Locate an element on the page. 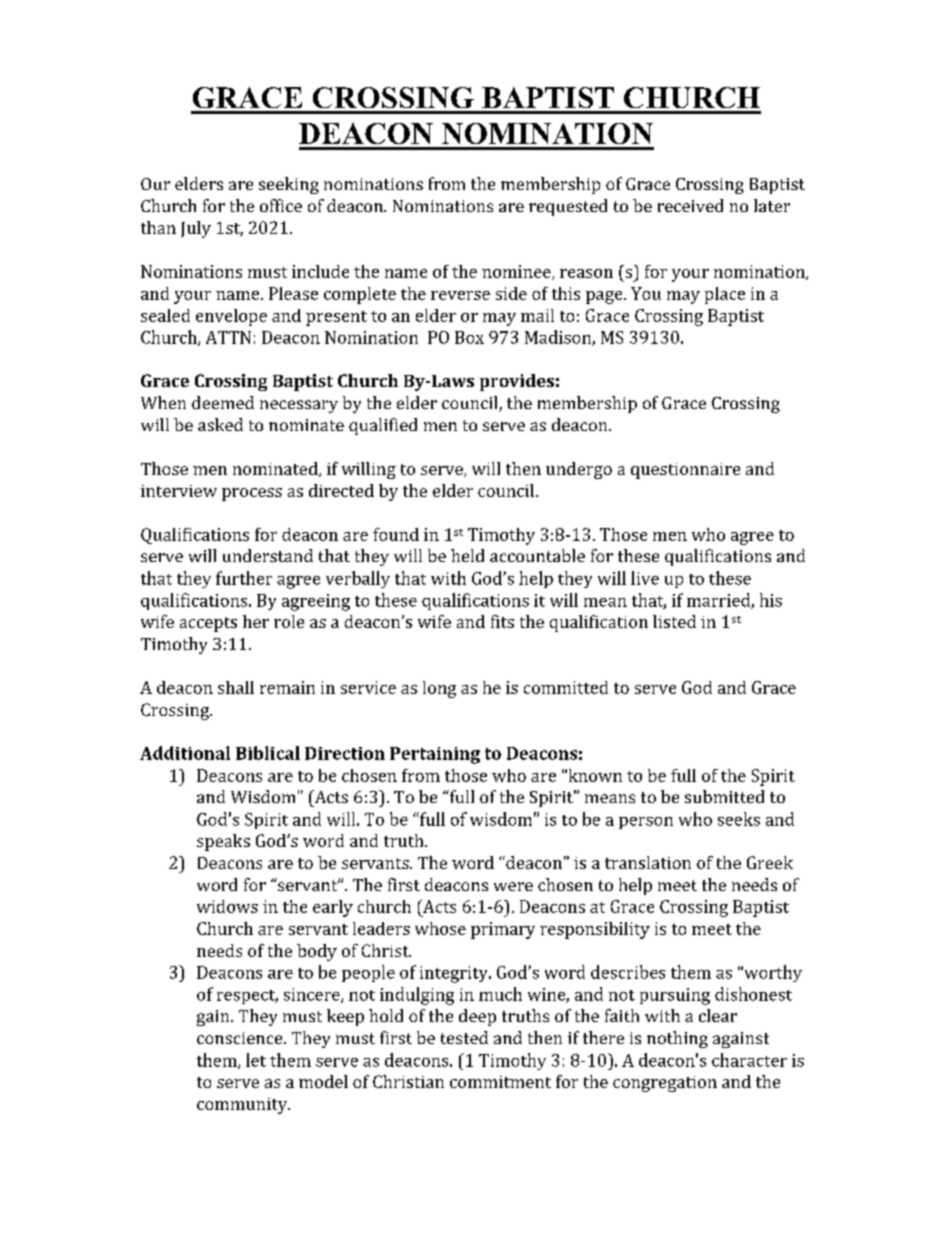 The width and height of the page is (952, 1233). process is located at coordinates (252, 494).
